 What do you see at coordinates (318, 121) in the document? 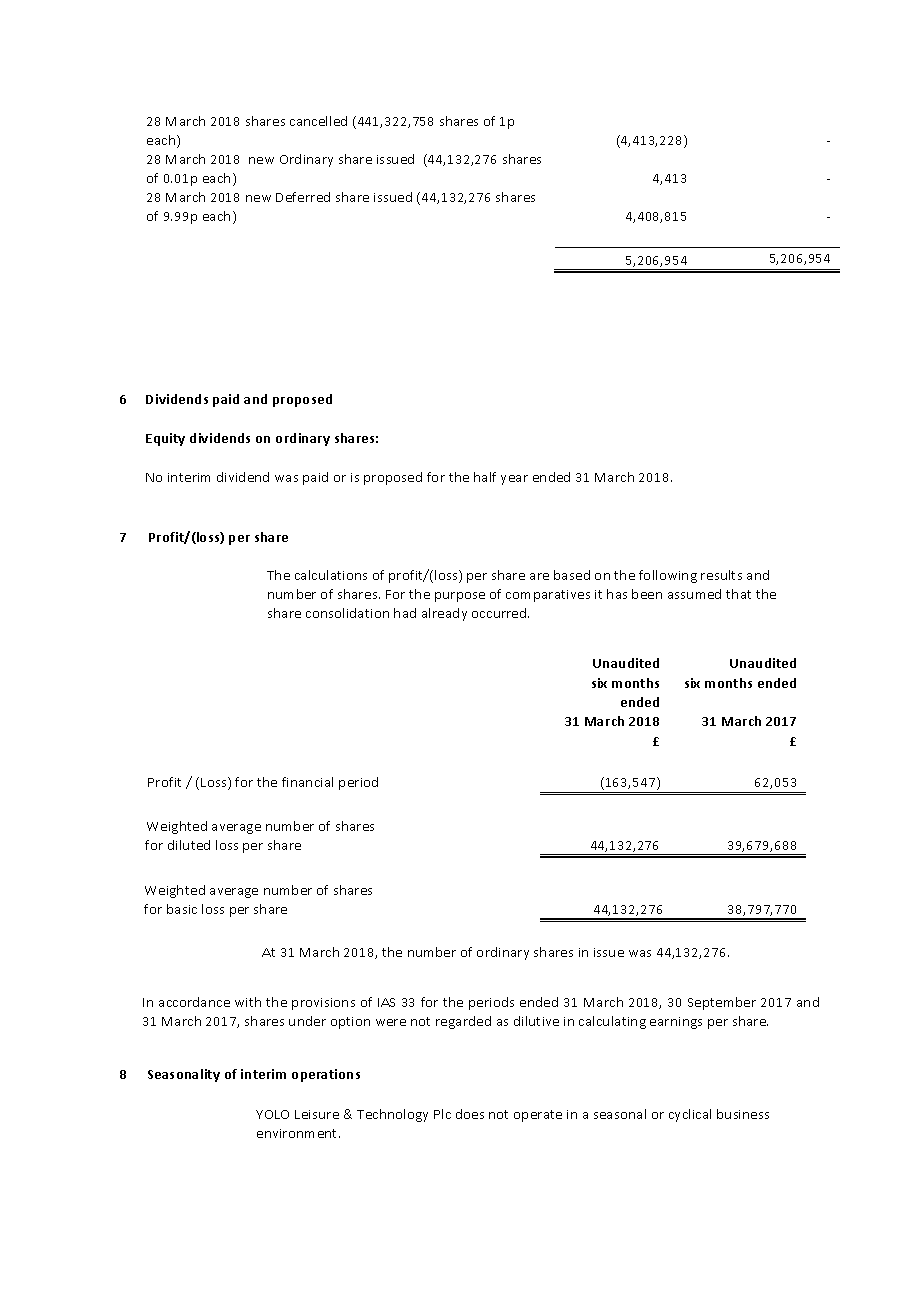
I see `cancelled` at bounding box center [318, 121].
